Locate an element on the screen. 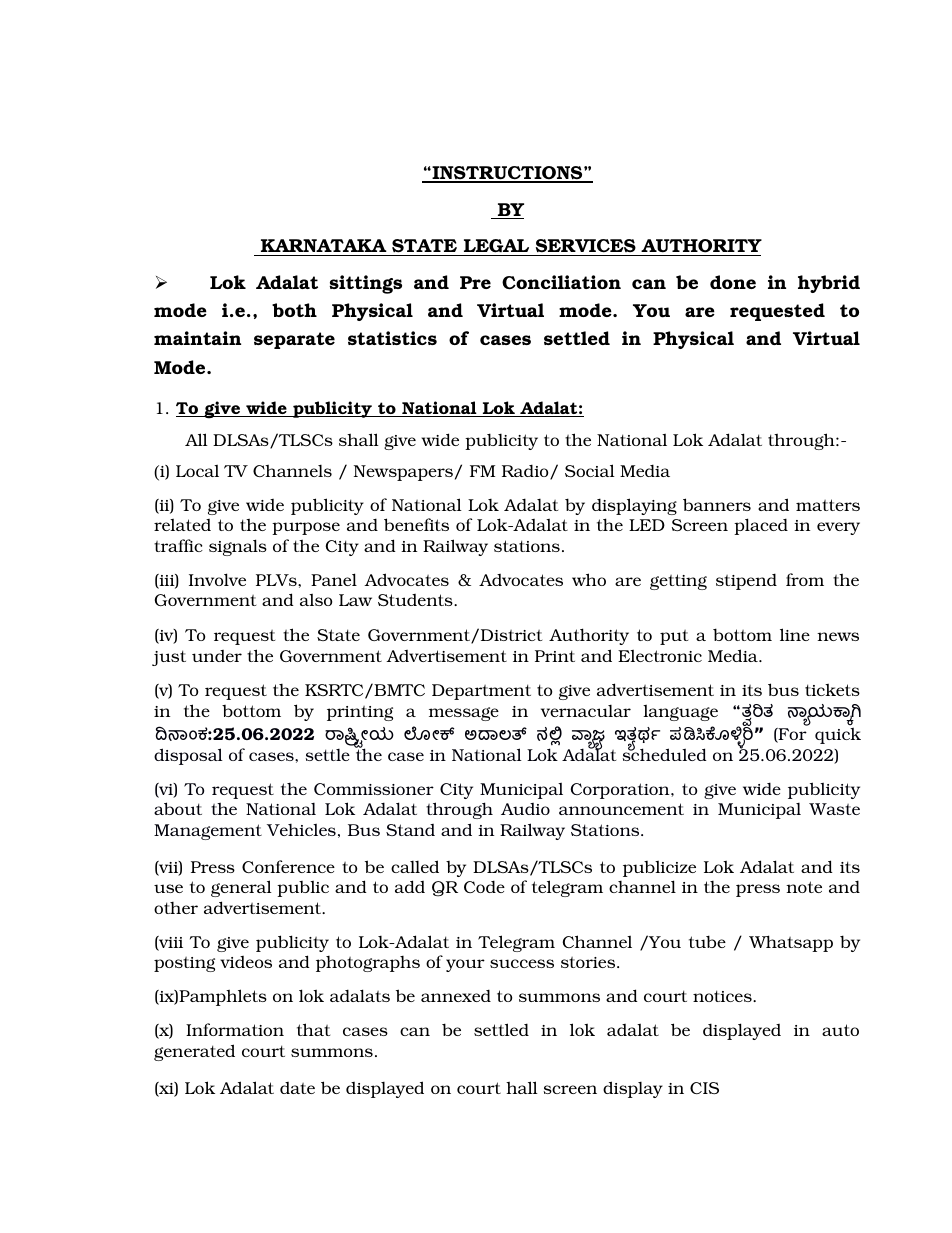 The width and height of the screenshot is (952, 1233). both is located at coordinates (294, 310).
